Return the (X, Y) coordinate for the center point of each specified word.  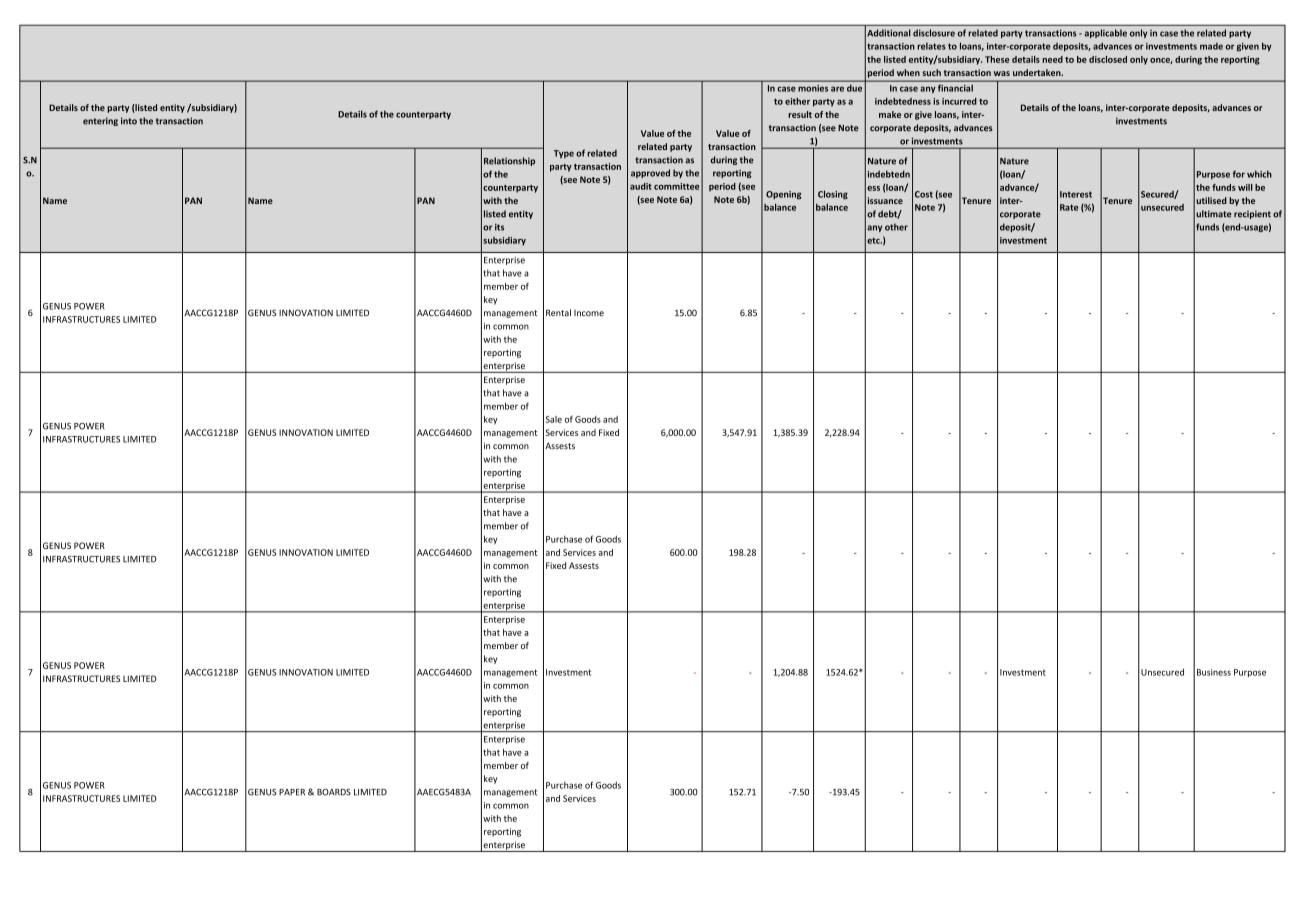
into (129, 121)
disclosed (1108, 59)
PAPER (292, 792)
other (896, 227)
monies (813, 88)
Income (589, 313)
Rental (558, 313)
